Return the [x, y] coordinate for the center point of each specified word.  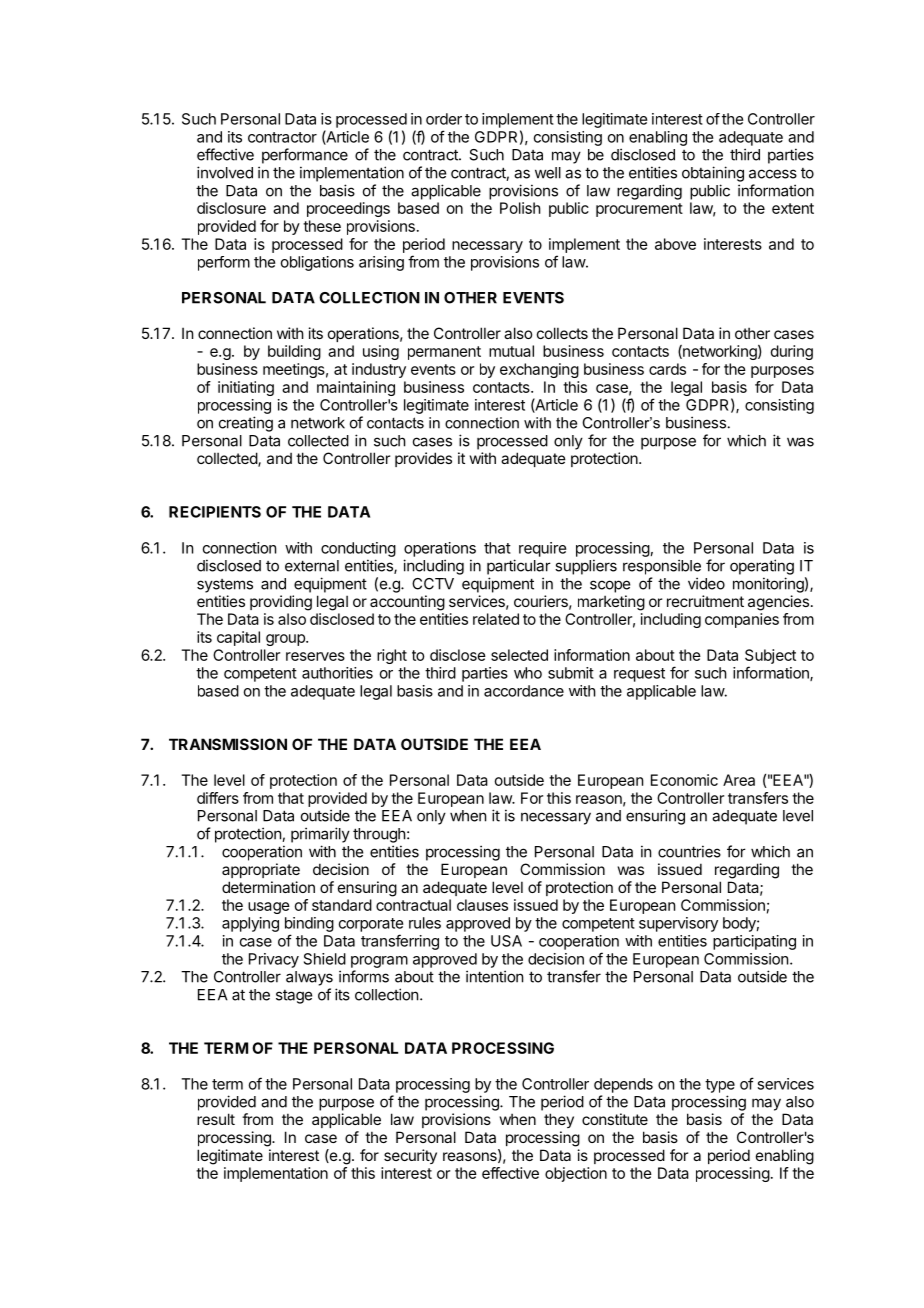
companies [742, 620]
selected [519, 655]
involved [225, 172]
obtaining [713, 174]
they [559, 1120]
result [216, 1119]
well [548, 173]
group [286, 640]
